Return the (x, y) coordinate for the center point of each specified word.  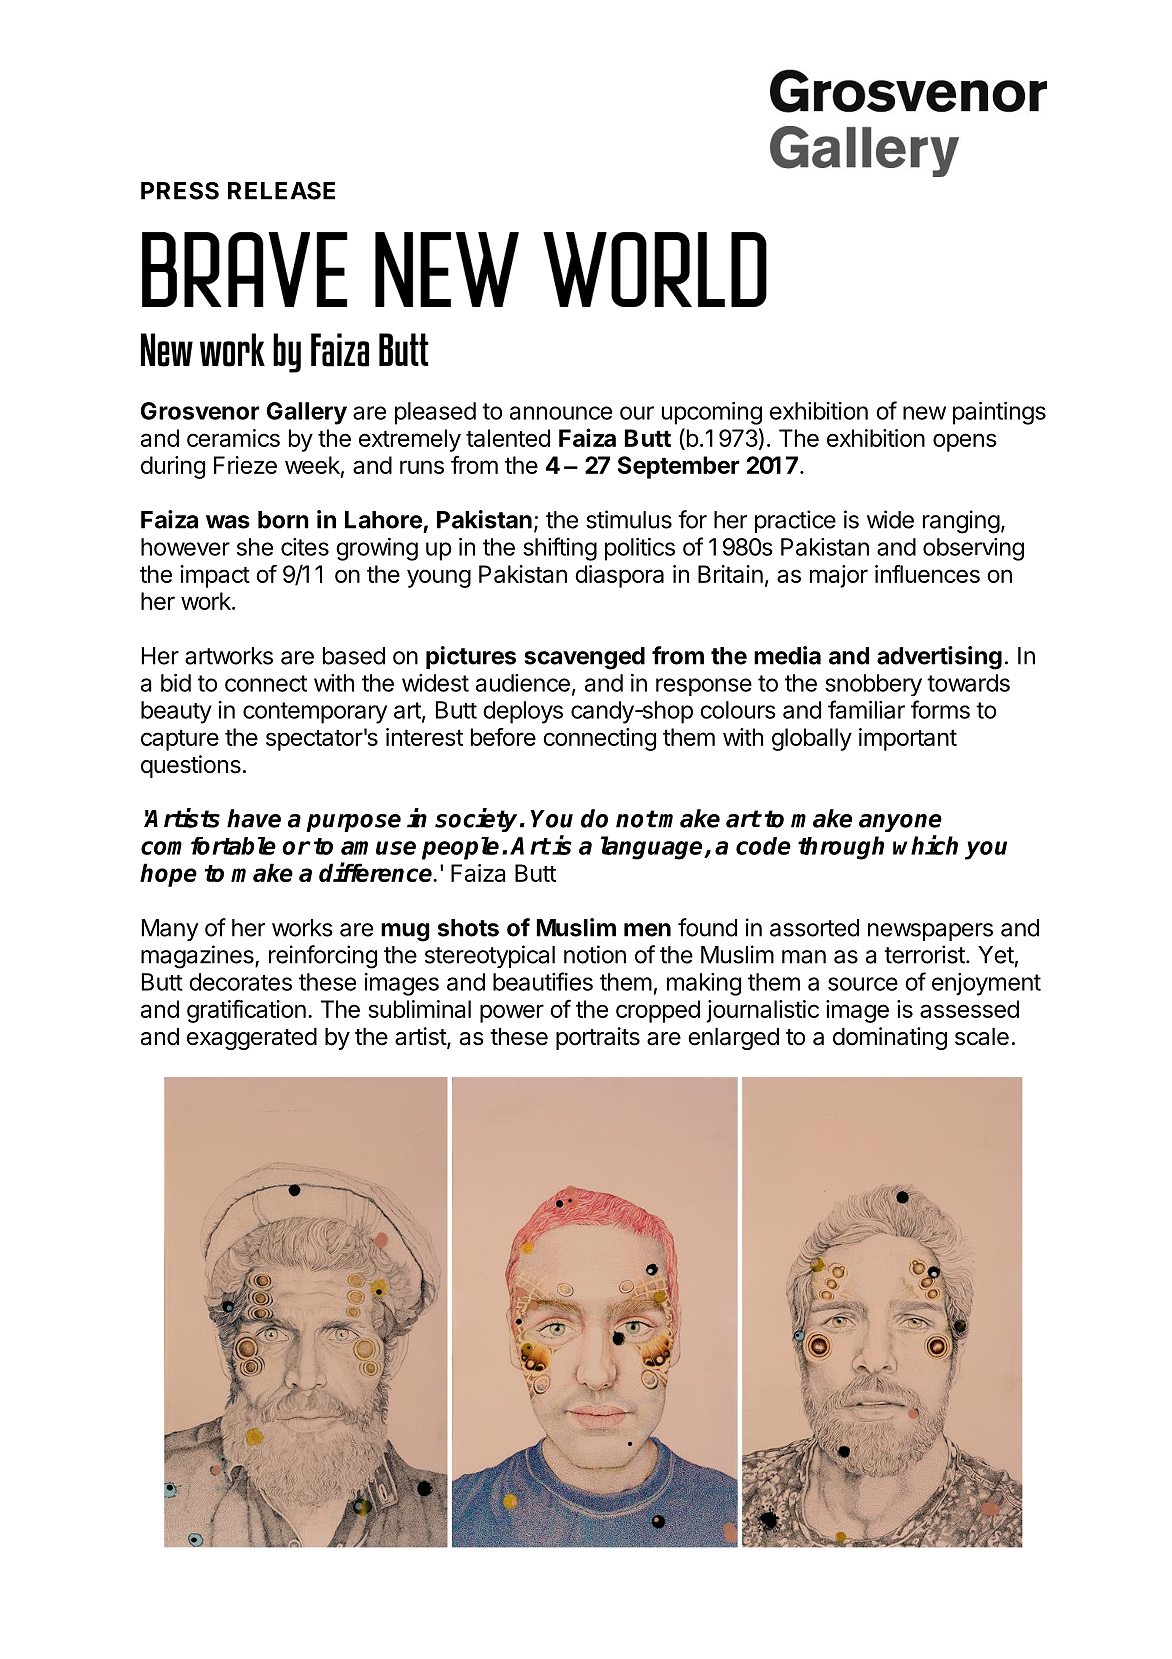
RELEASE (281, 191)
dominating (890, 1038)
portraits (598, 1038)
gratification (246, 1011)
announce (561, 413)
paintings (999, 413)
